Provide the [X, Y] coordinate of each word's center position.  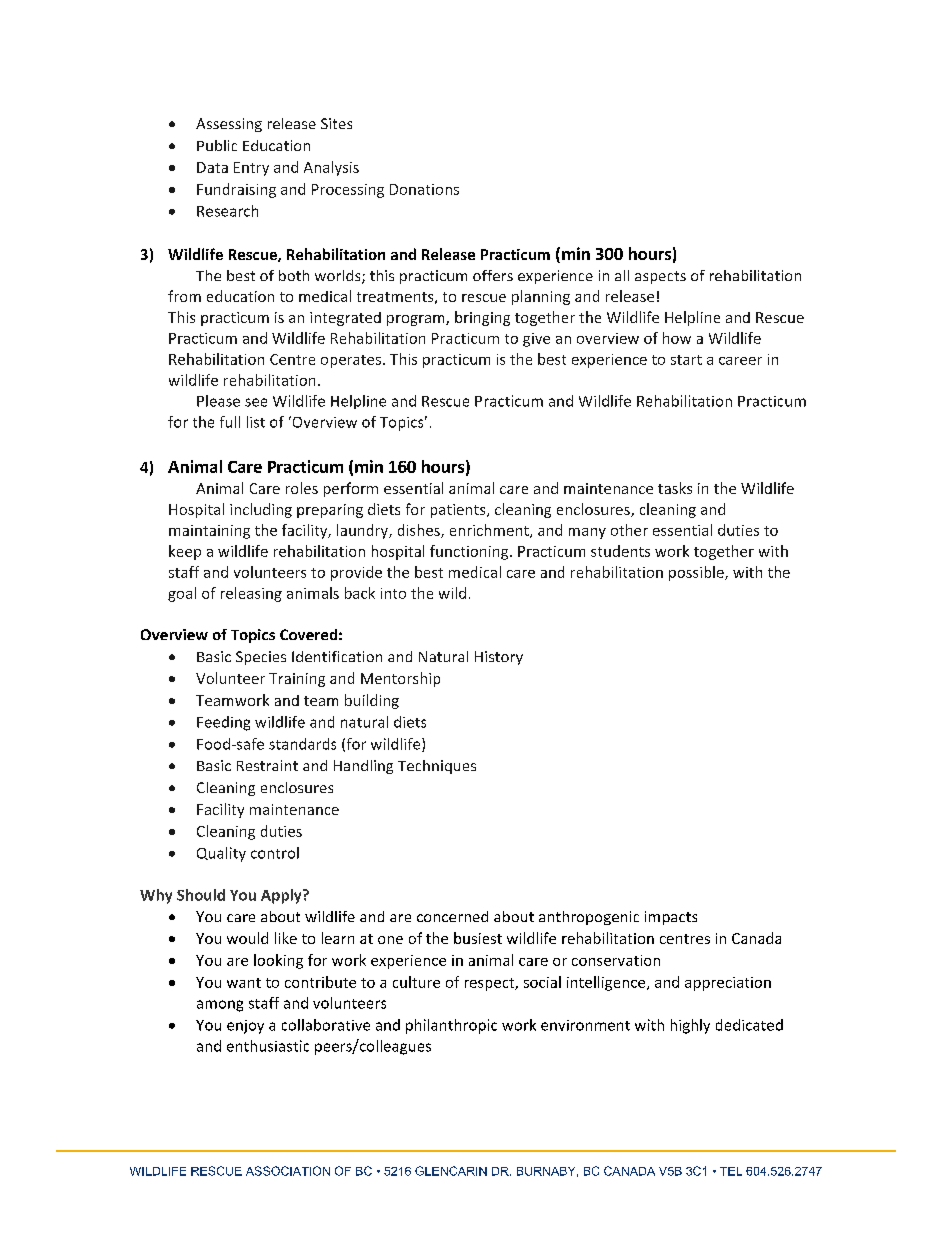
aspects [660, 277]
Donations [424, 189]
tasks [675, 488]
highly [690, 1026]
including [261, 510]
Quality [221, 854]
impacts [671, 918]
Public [217, 145]
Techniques [437, 767]
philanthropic [451, 1026]
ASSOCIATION [288, 1171]
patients [459, 511]
